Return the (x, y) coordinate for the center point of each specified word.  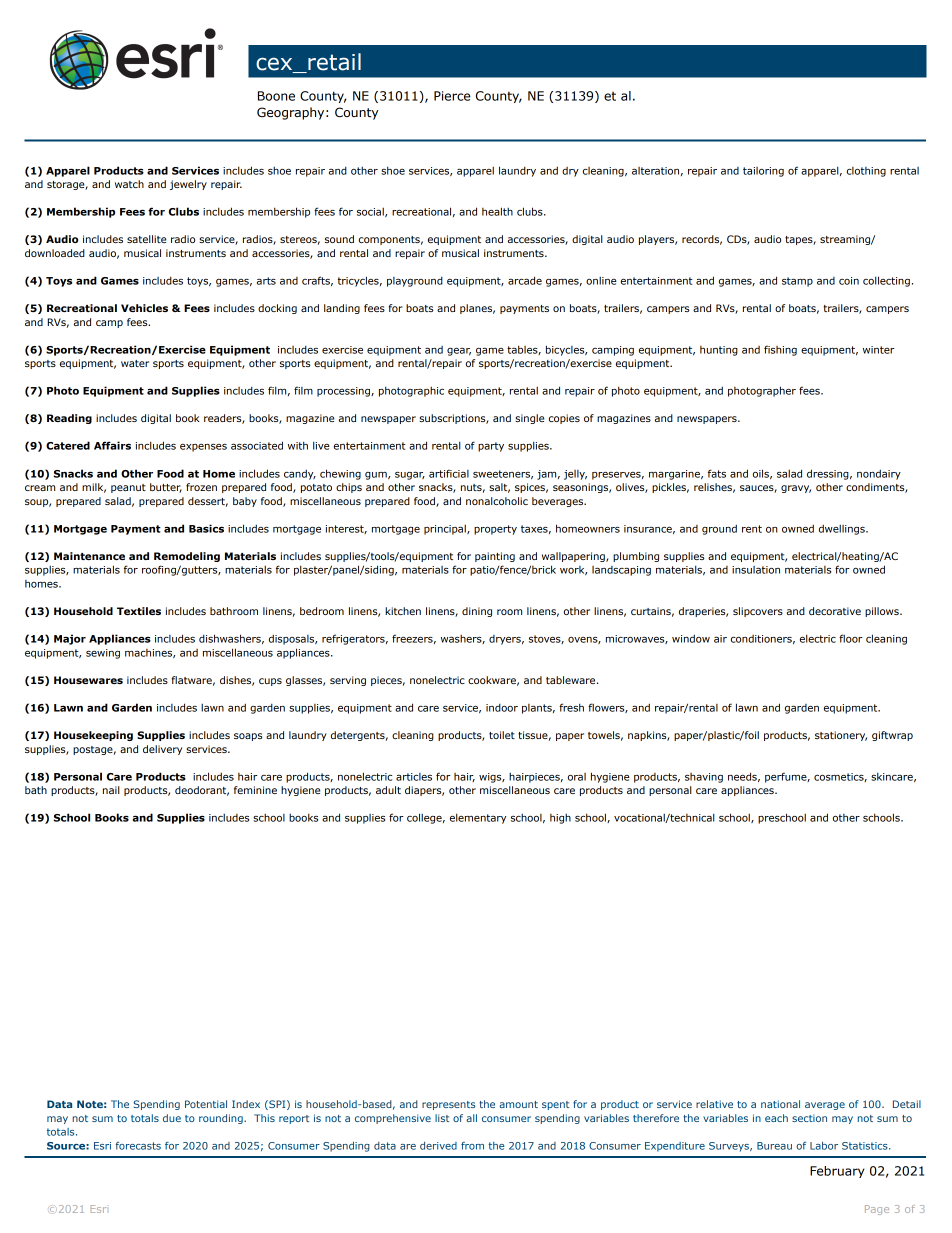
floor (851, 638)
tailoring (763, 172)
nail (111, 790)
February (837, 1172)
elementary (478, 818)
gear (459, 352)
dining (477, 612)
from (472, 1146)
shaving (704, 778)
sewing (103, 654)
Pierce (452, 96)
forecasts (138, 1146)
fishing (780, 350)
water (135, 363)
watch (129, 184)
